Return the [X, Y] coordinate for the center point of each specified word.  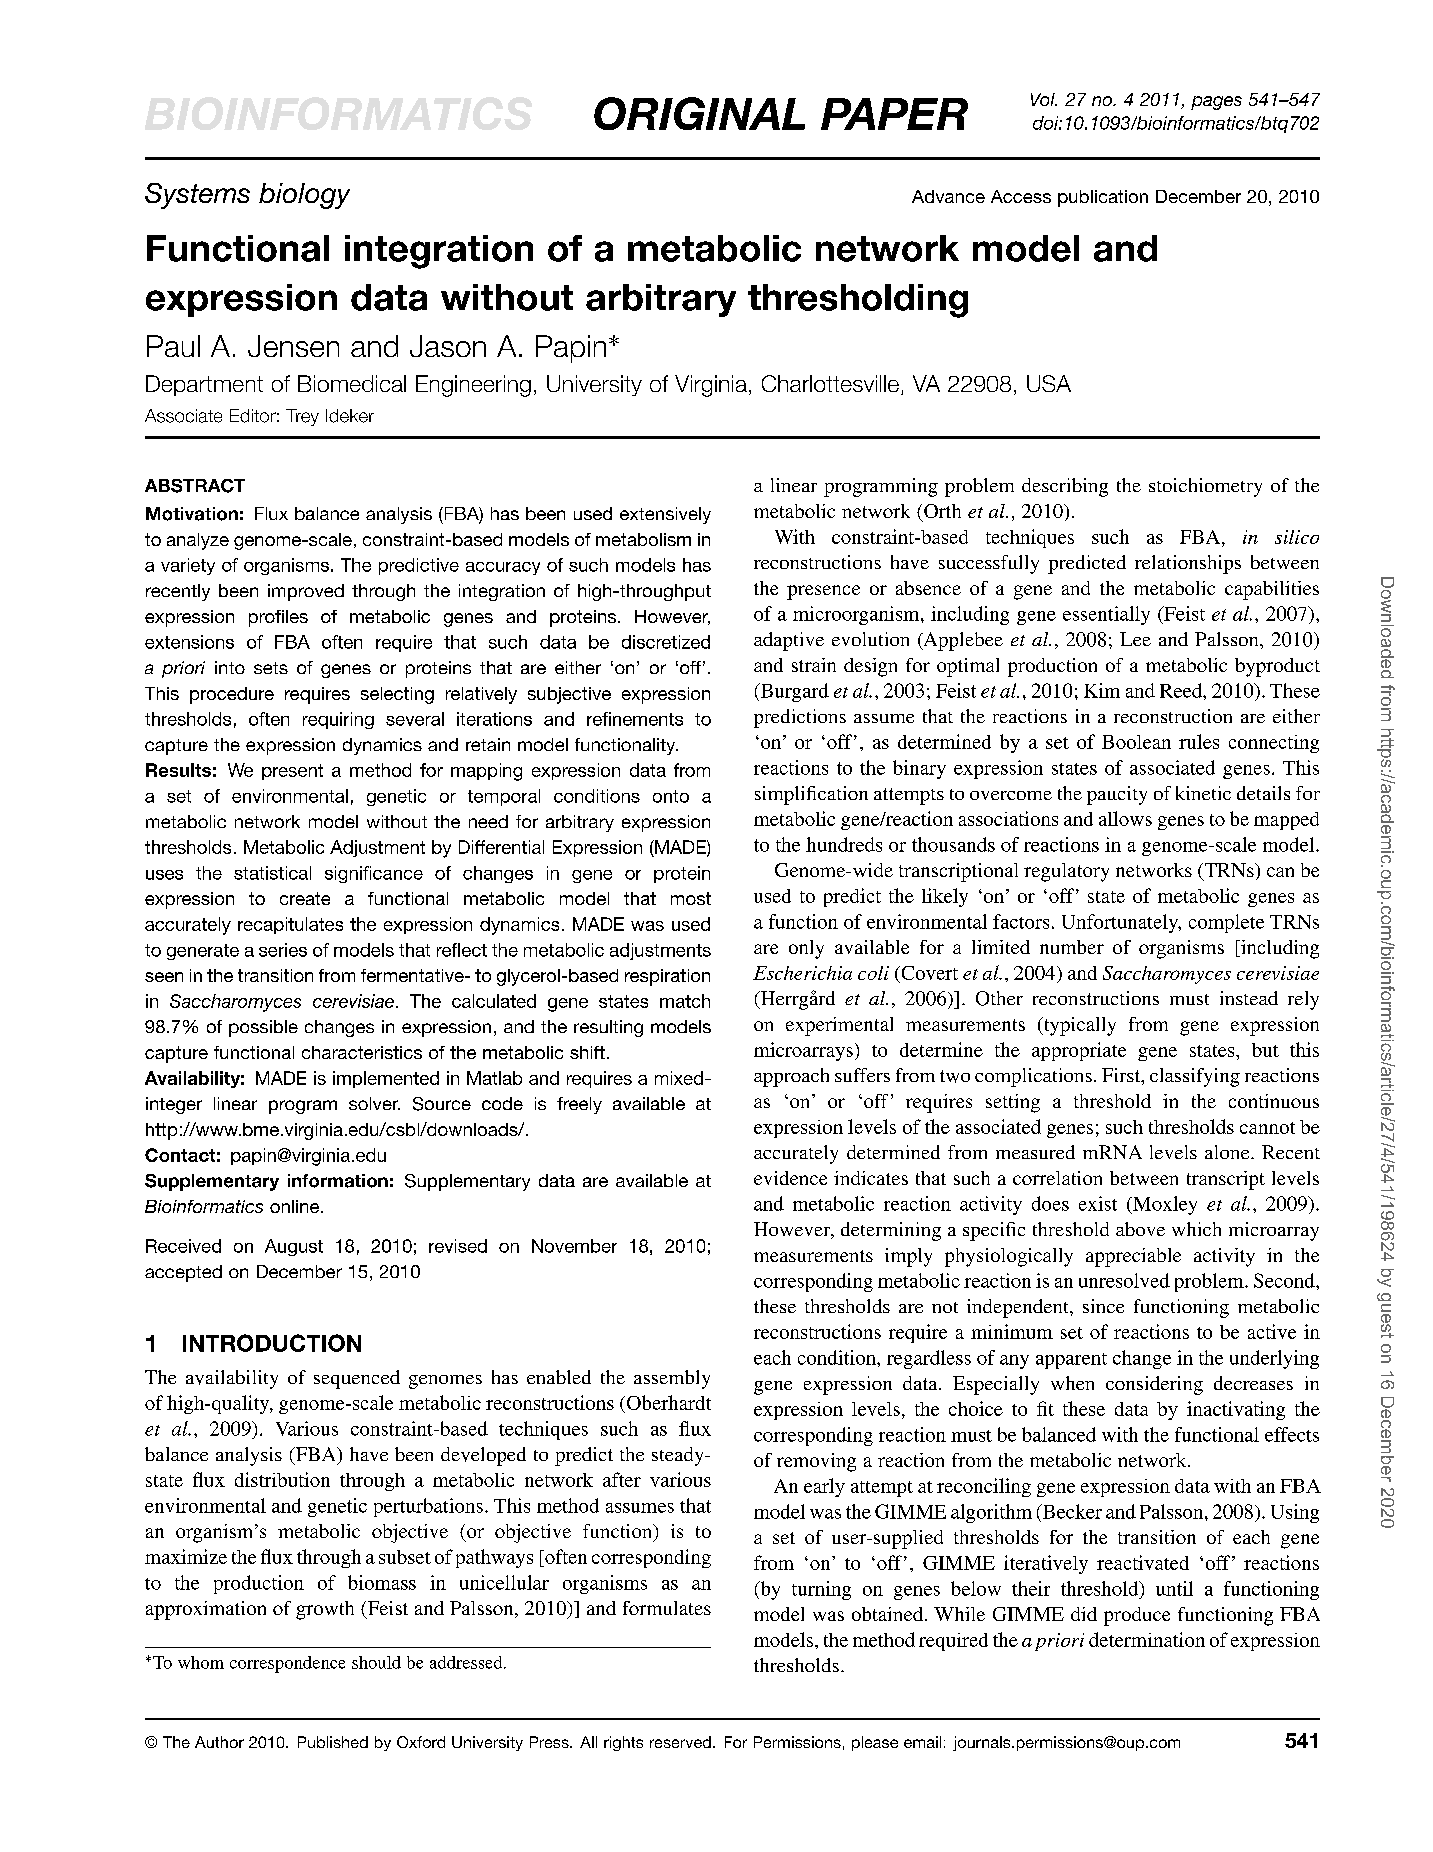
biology [304, 196]
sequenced [357, 1379]
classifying [1195, 1077]
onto [671, 796]
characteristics [362, 1052]
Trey [302, 417]
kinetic [1203, 793]
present [292, 772]
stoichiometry [1205, 487]
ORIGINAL [699, 113]
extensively [665, 515]
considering [1154, 1385]
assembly [672, 1379]
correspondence [287, 1664]
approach [791, 1077]
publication [1103, 198]
